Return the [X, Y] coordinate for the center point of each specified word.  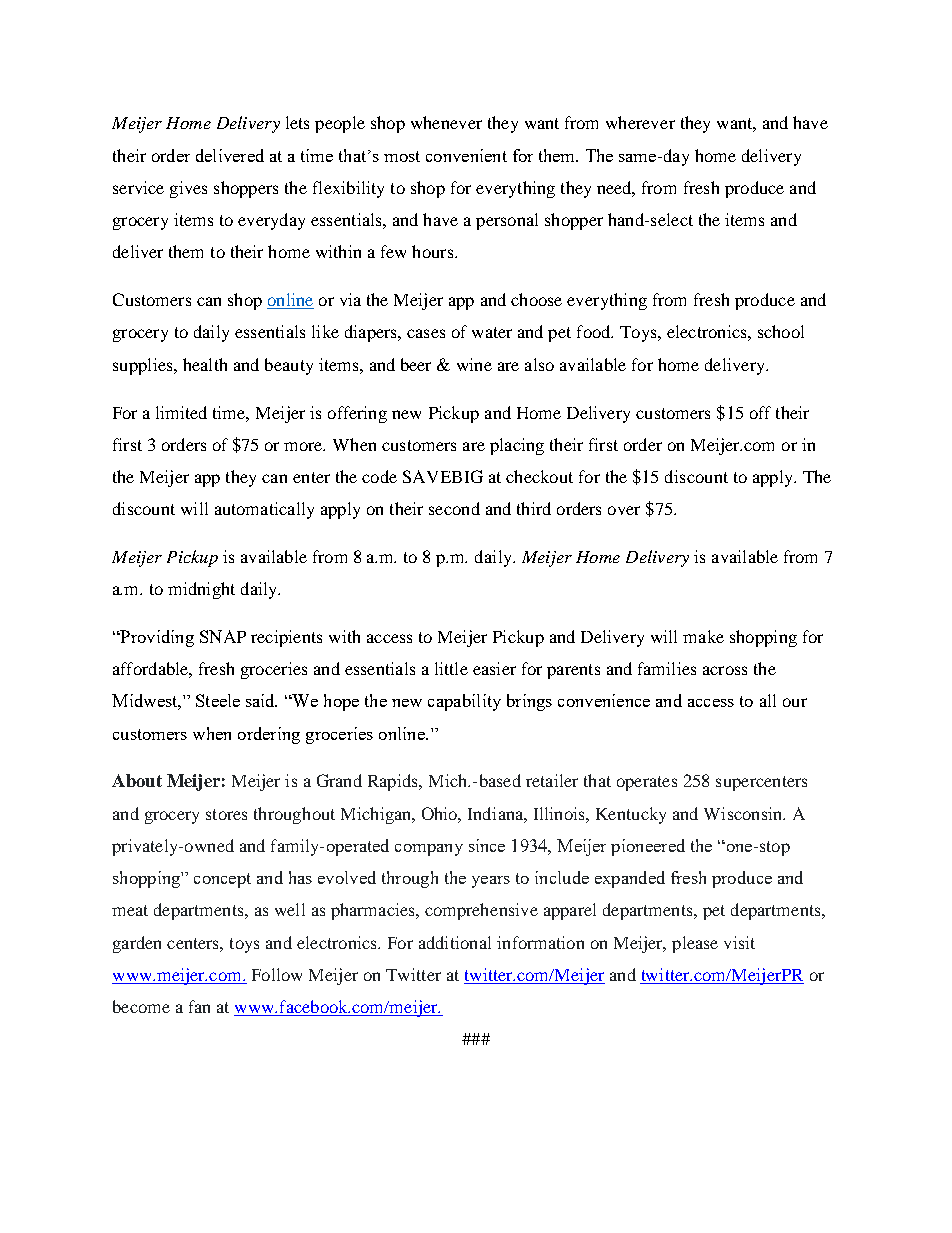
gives [188, 189]
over [624, 510]
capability [464, 702]
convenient [466, 155]
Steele [218, 700]
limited [181, 412]
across [725, 670]
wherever [640, 122]
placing [517, 446]
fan [199, 1006]
